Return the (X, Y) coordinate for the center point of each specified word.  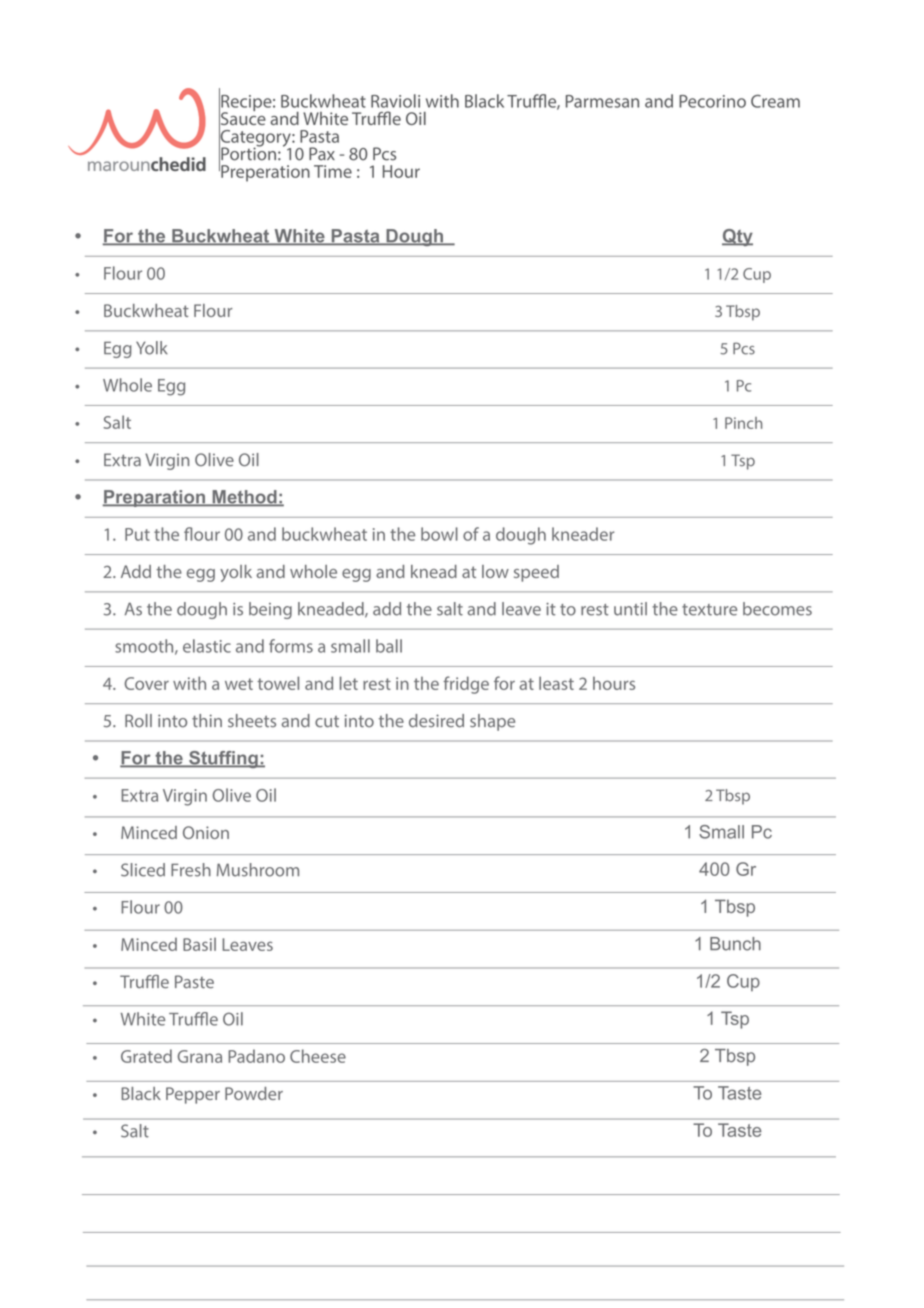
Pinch (743, 423)
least (556, 683)
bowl (439, 534)
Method (244, 498)
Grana (200, 1056)
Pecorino (712, 101)
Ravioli (395, 101)
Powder (254, 1093)
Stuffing (223, 759)
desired (436, 721)
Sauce (242, 119)
